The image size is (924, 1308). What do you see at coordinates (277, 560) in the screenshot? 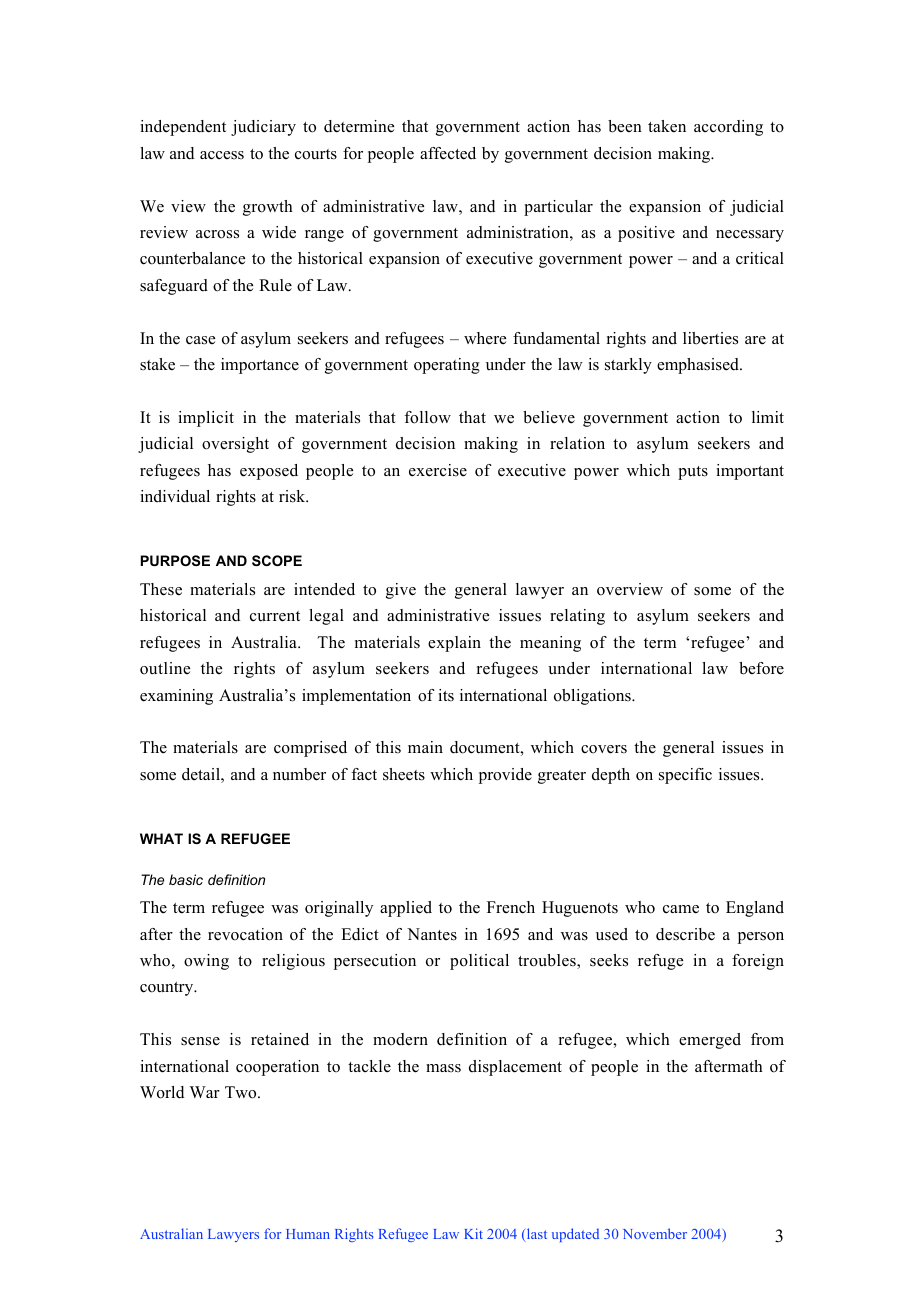
I see `SCOPE` at bounding box center [277, 560].
